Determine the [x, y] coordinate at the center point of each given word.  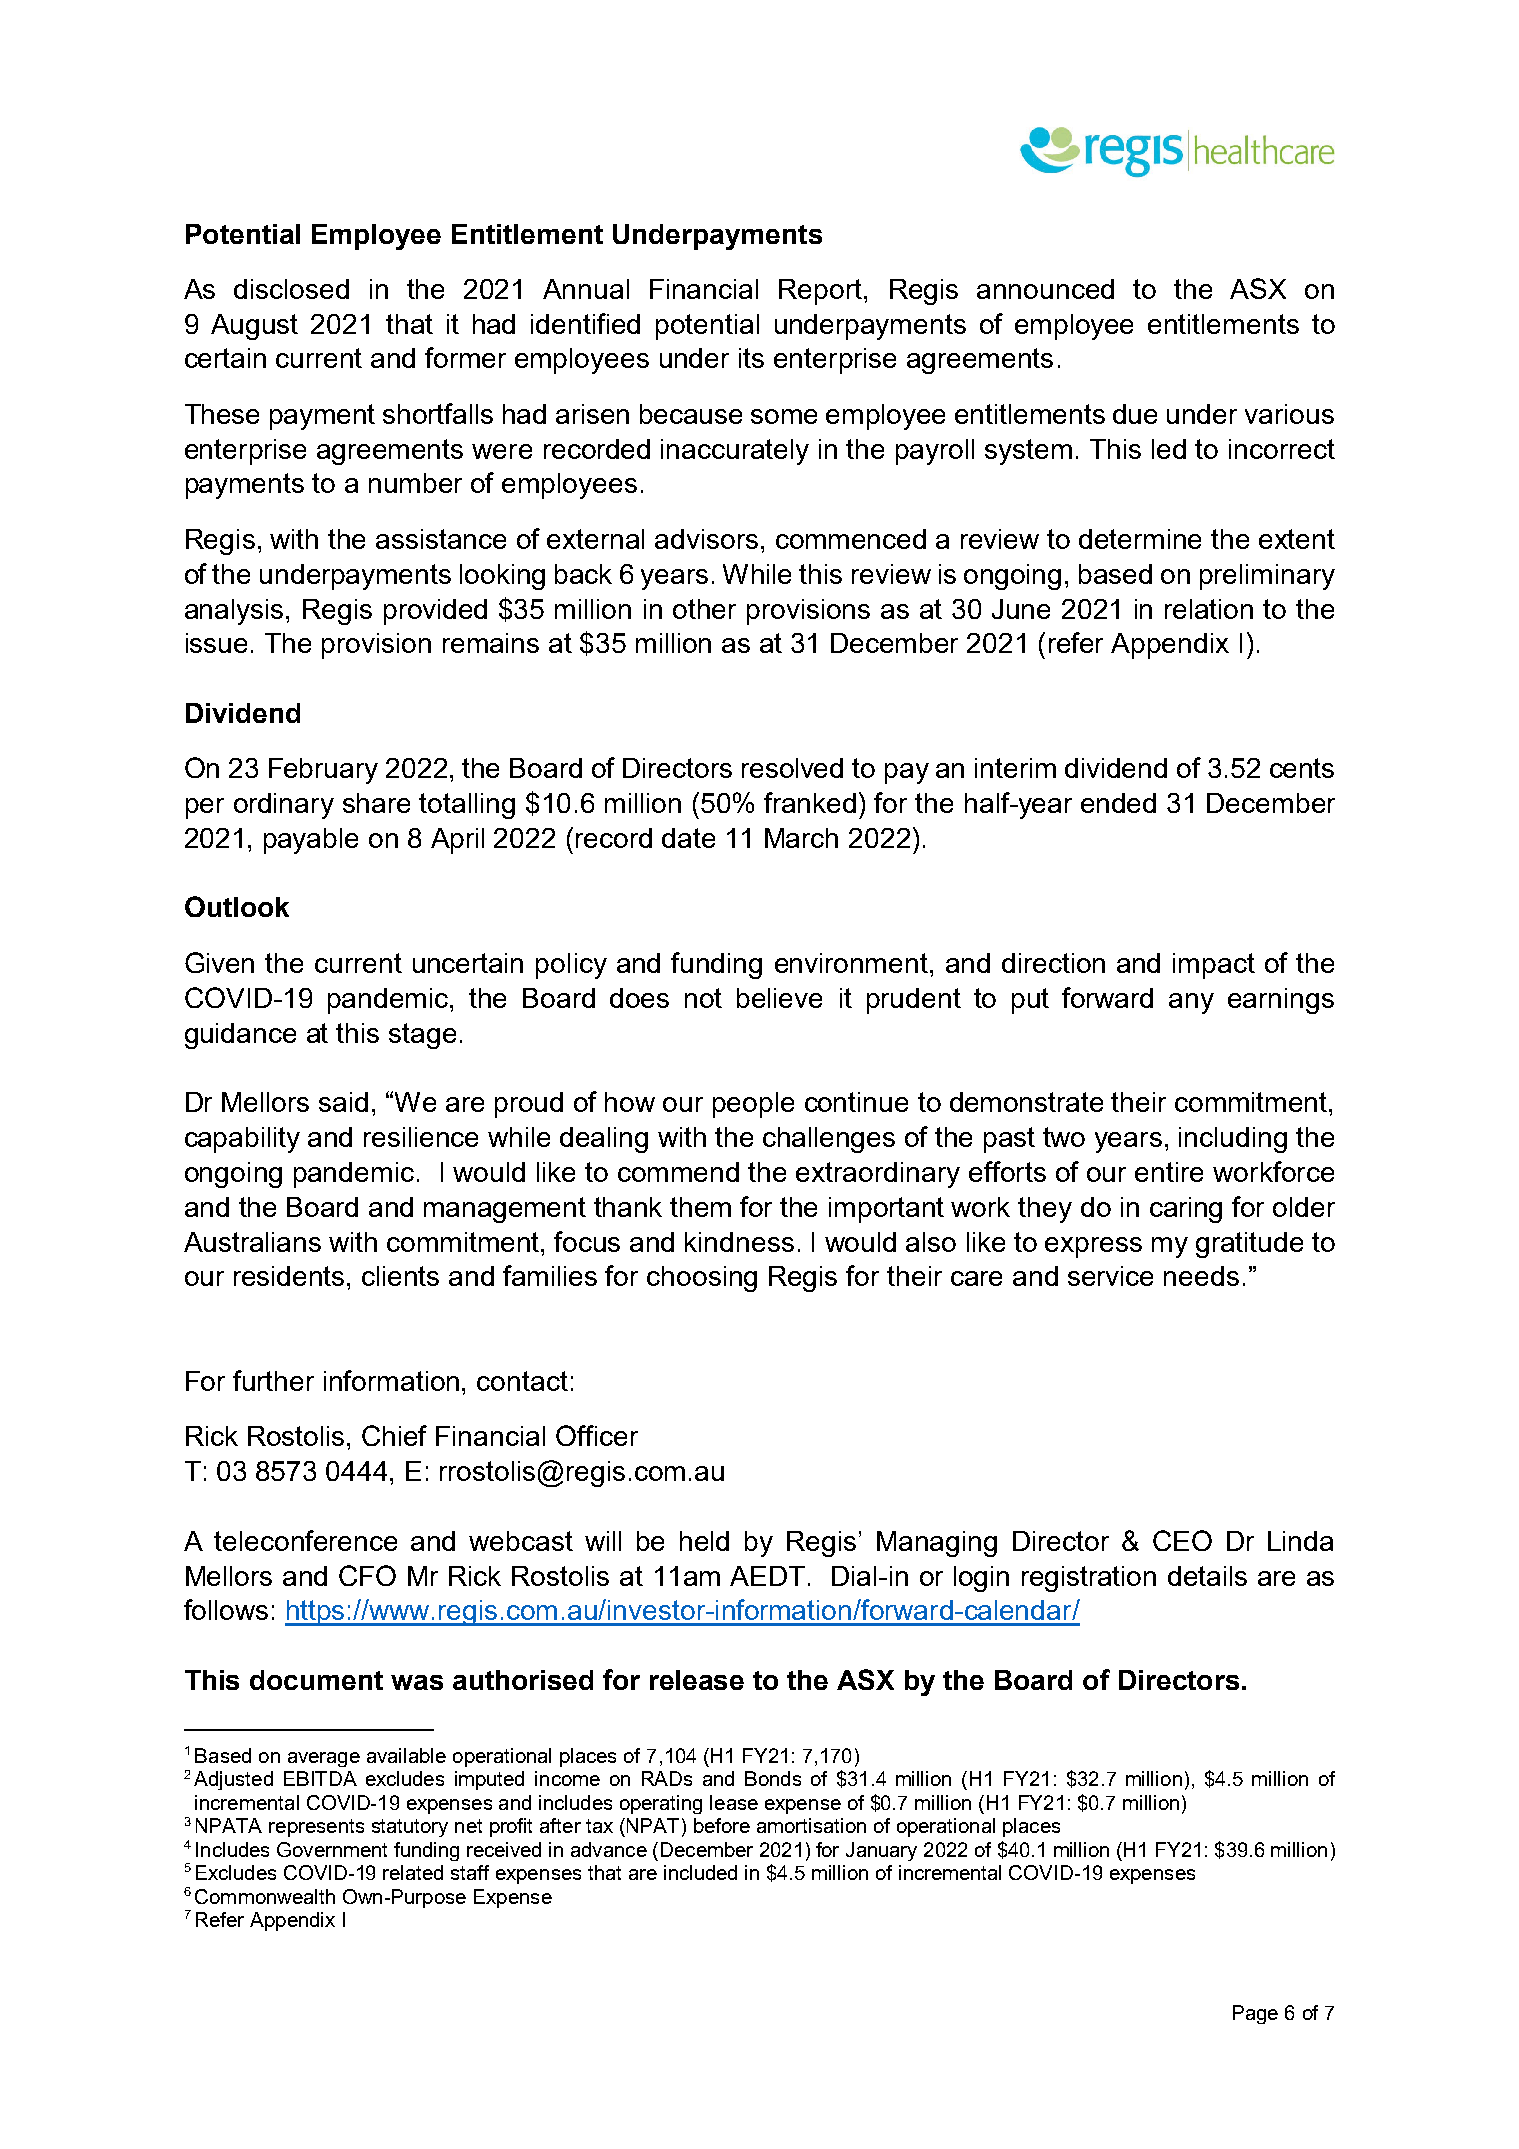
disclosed [291, 289]
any [1191, 1003]
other [704, 609]
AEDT [767, 1576]
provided [435, 612]
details [1207, 1576]
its [751, 358]
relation [1209, 609]
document [316, 1680]
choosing [702, 1279]
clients [400, 1276]
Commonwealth [265, 1896]
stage [422, 1036]
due [1135, 414]
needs [1201, 1276]
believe [779, 998]
